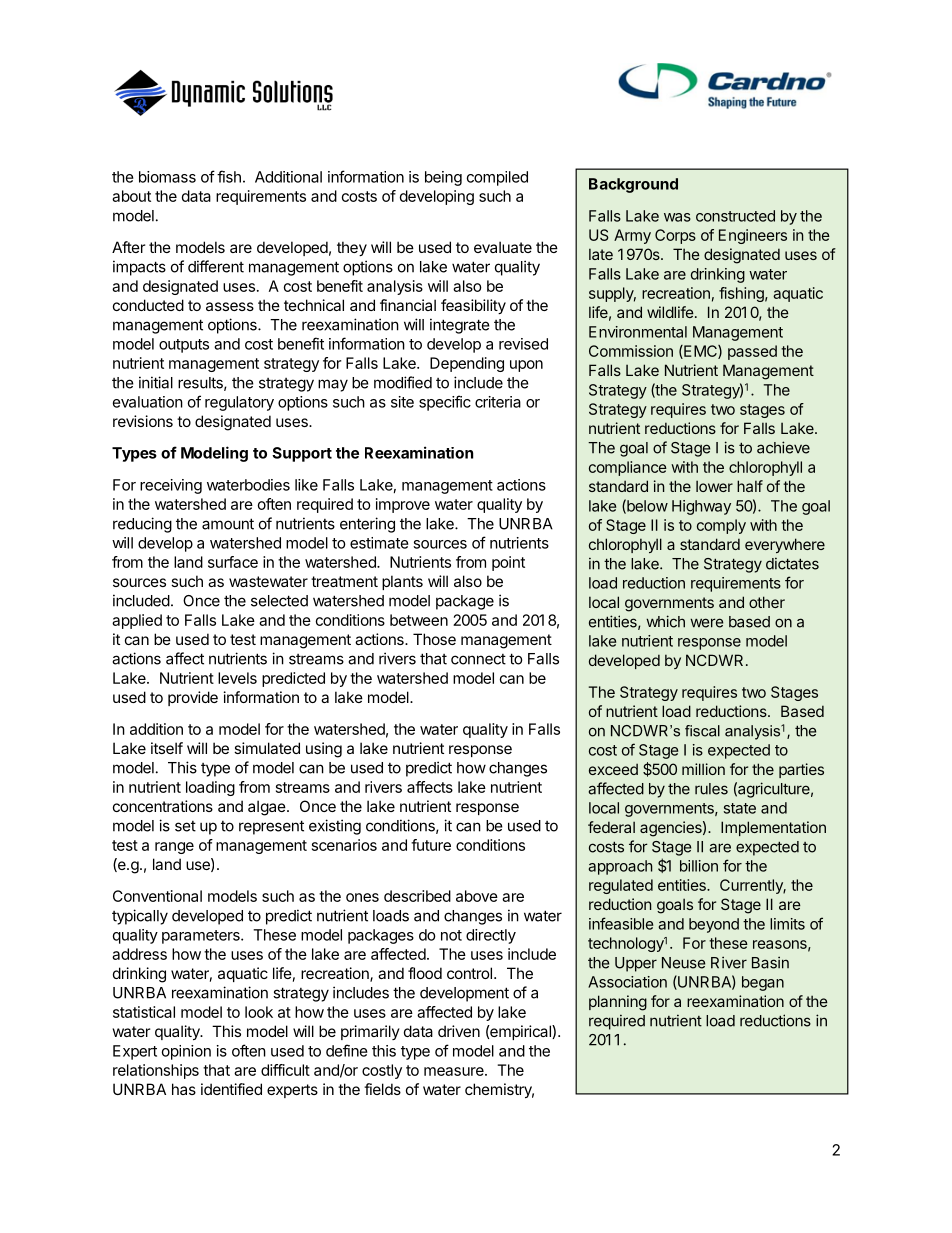  Describe the element at coordinates (459, 1031) in the page. I see `driven` at that location.
